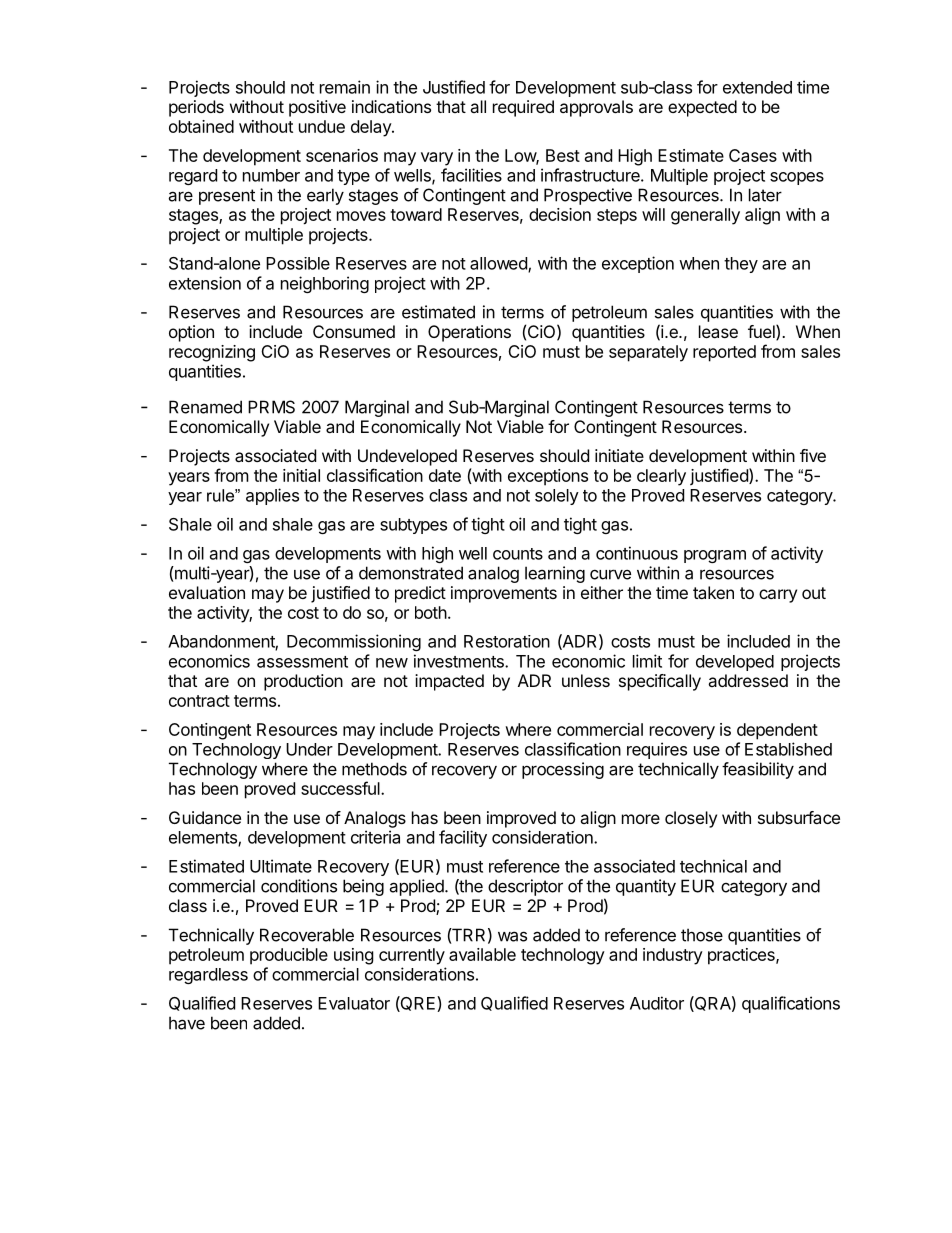 The image size is (952, 1233). Describe the element at coordinates (187, 1023) in the screenshot. I see `have` at that location.
